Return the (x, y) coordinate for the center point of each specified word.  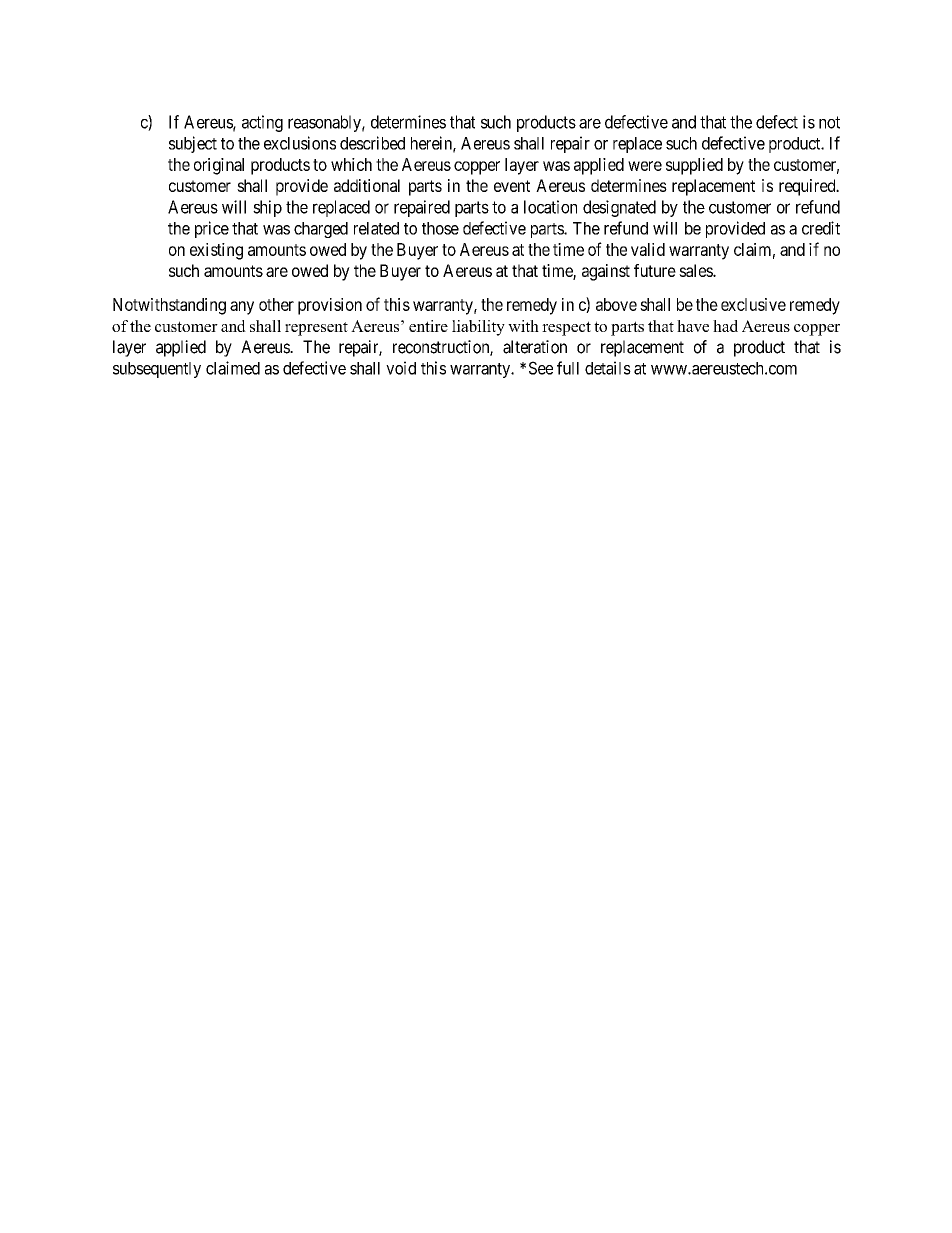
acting (262, 123)
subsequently (157, 370)
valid (648, 249)
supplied (694, 166)
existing (216, 251)
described (372, 143)
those (440, 228)
